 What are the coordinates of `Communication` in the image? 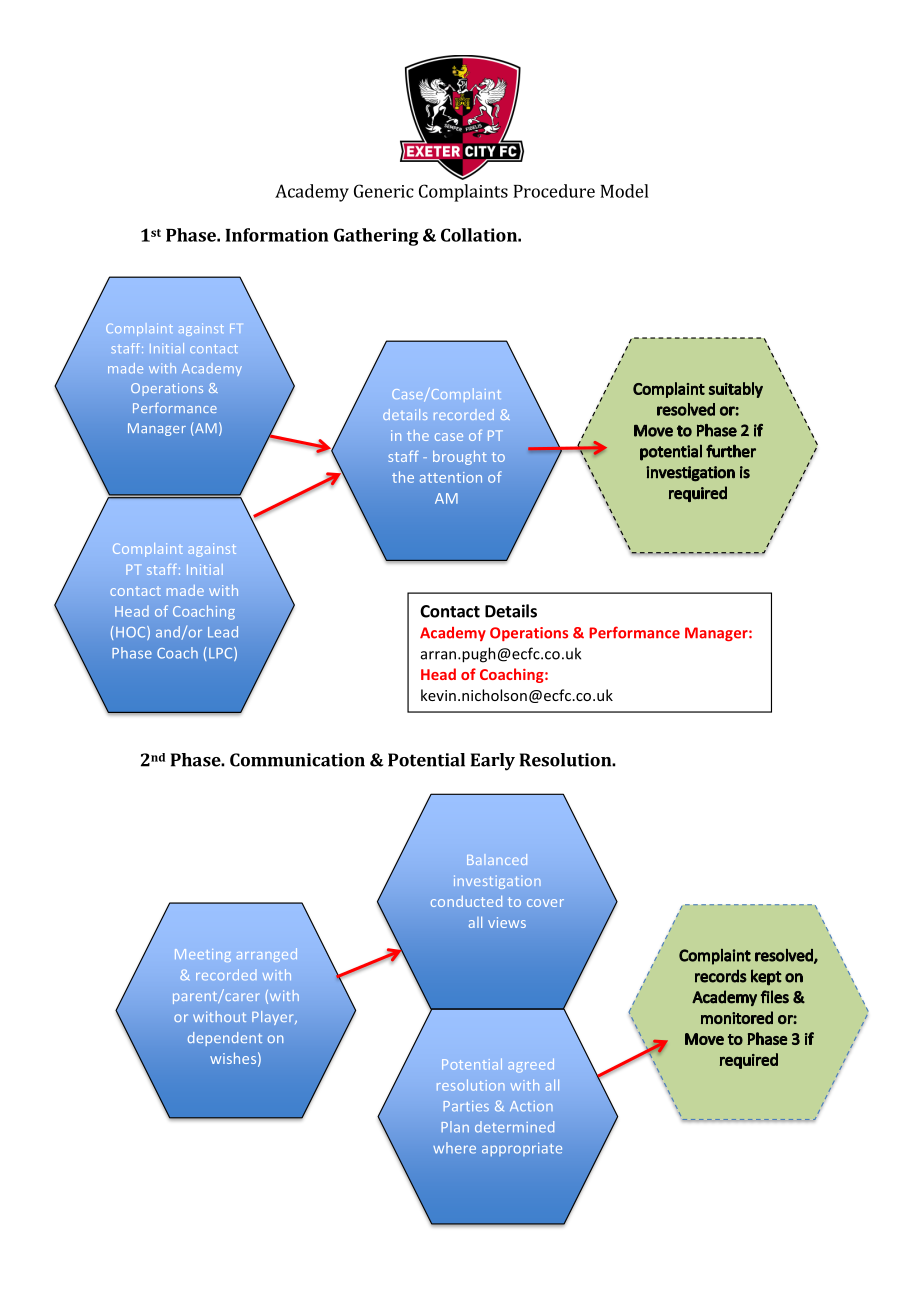 It's located at (297, 760).
